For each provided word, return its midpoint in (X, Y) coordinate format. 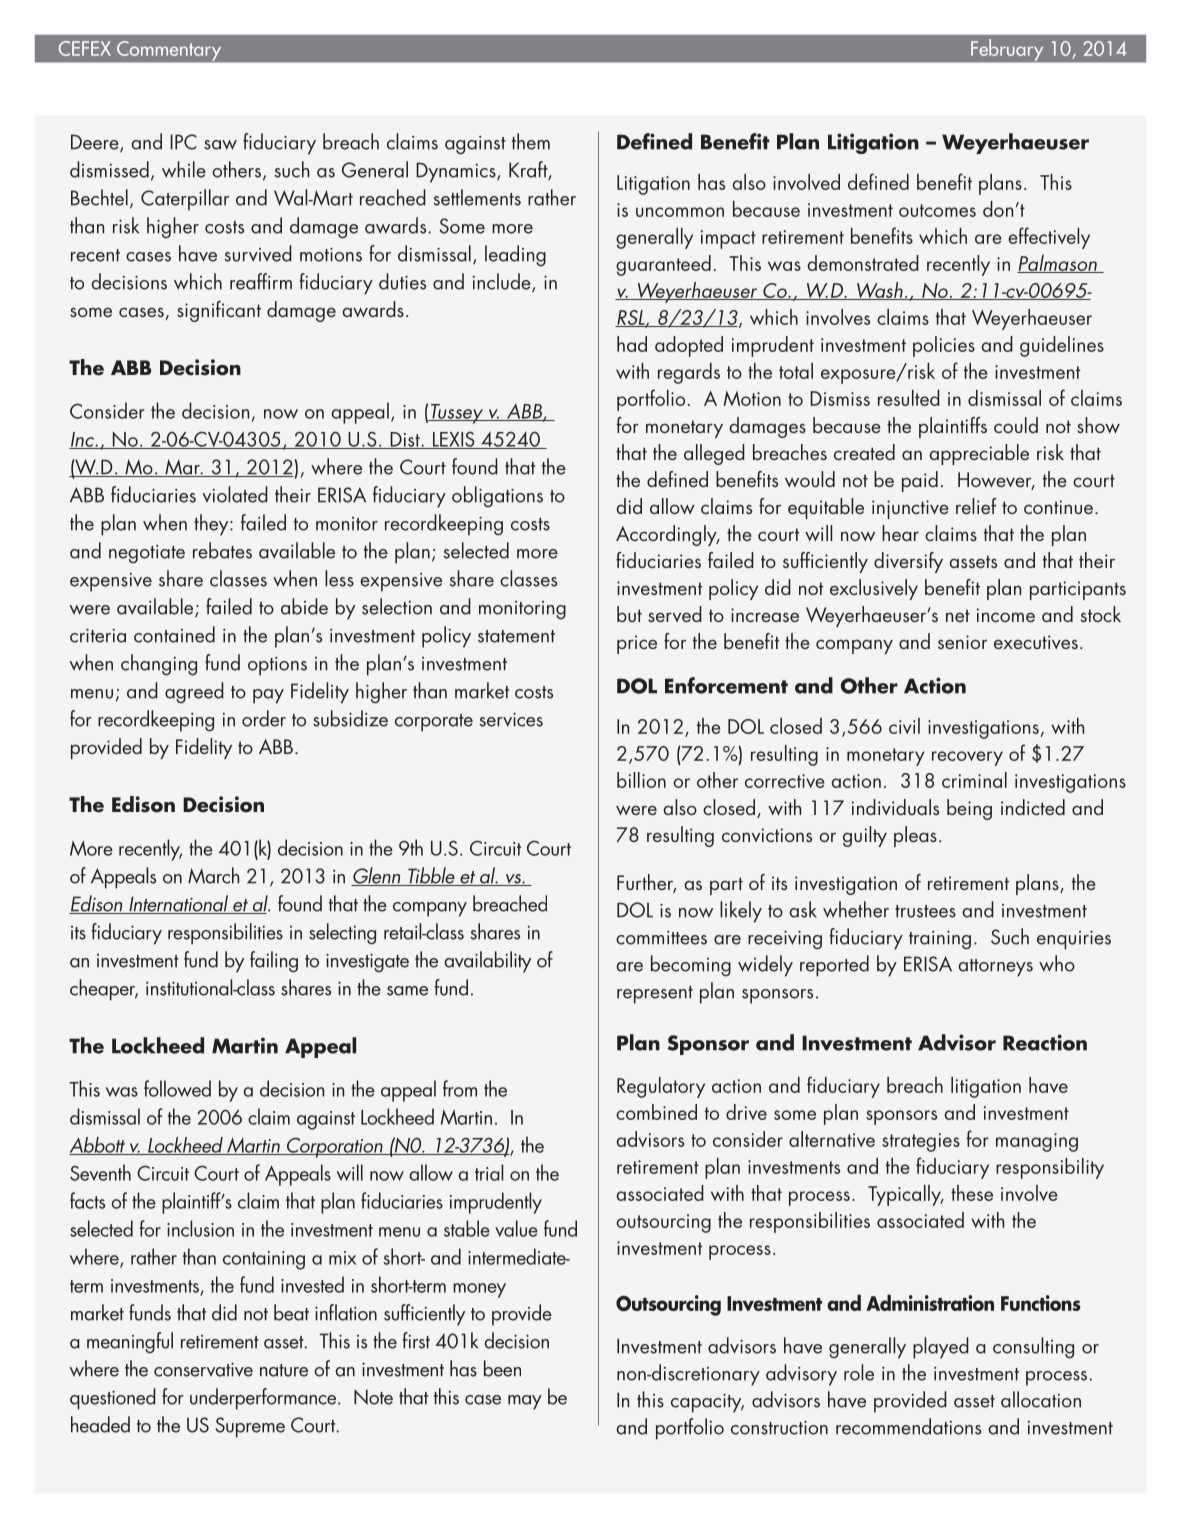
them (531, 141)
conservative (203, 1370)
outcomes (937, 210)
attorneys (995, 968)
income (1006, 615)
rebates (222, 550)
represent (655, 995)
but (629, 614)
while (184, 169)
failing (274, 962)
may (525, 1402)
